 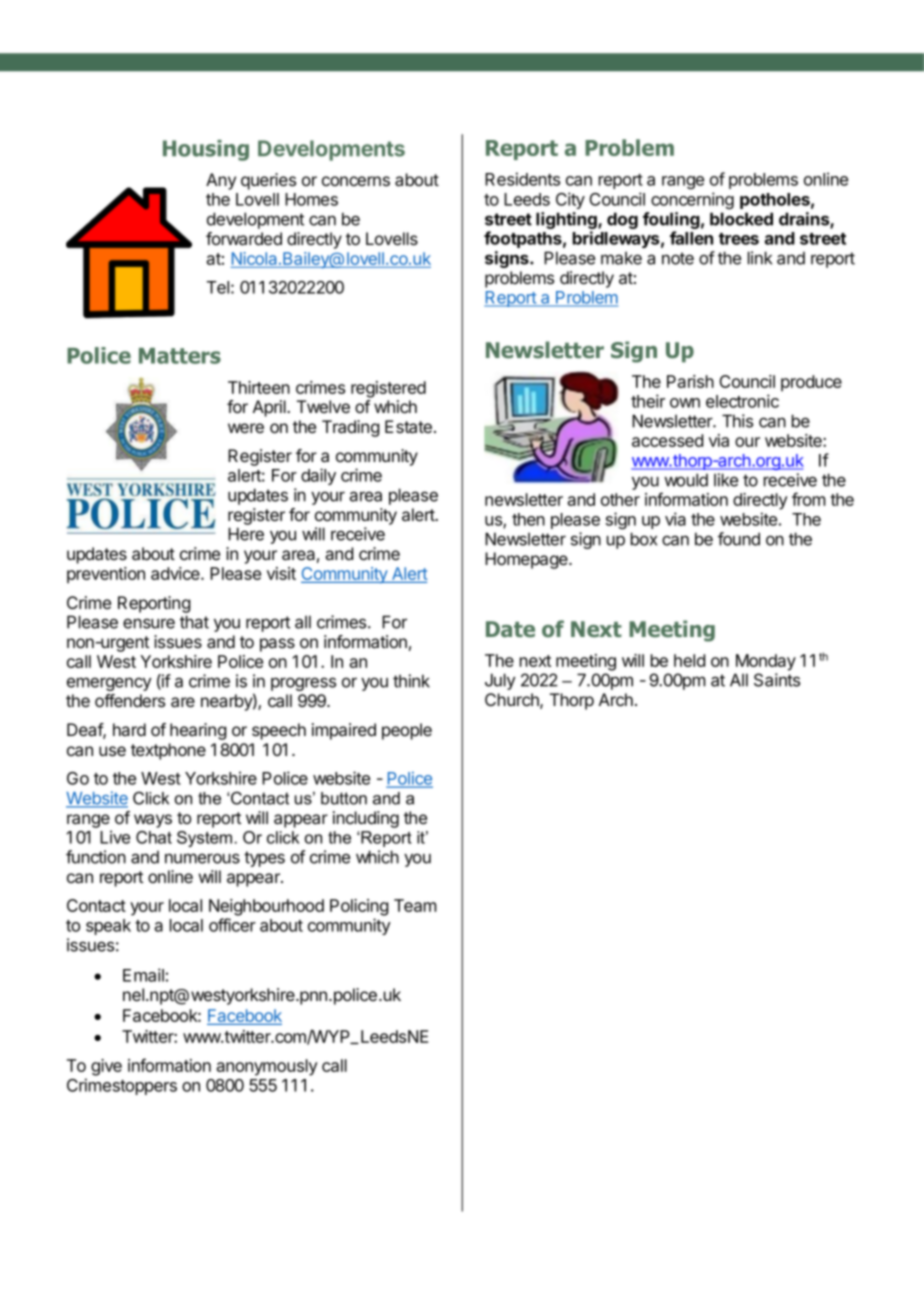 I want to click on Residents, so click(x=522, y=179).
